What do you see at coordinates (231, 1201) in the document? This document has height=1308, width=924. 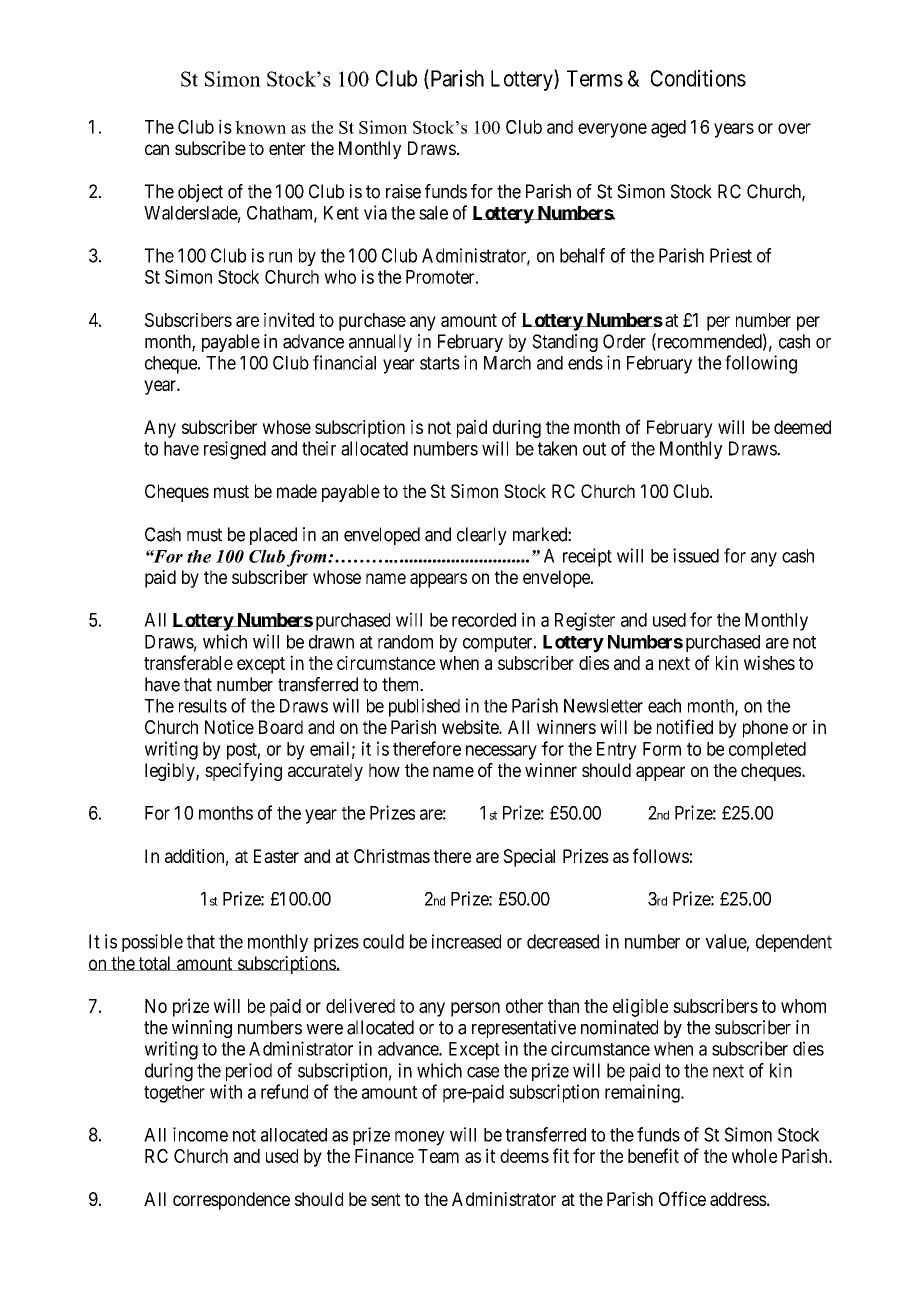 I see `correspondence` at bounding box center [231, 1201].
